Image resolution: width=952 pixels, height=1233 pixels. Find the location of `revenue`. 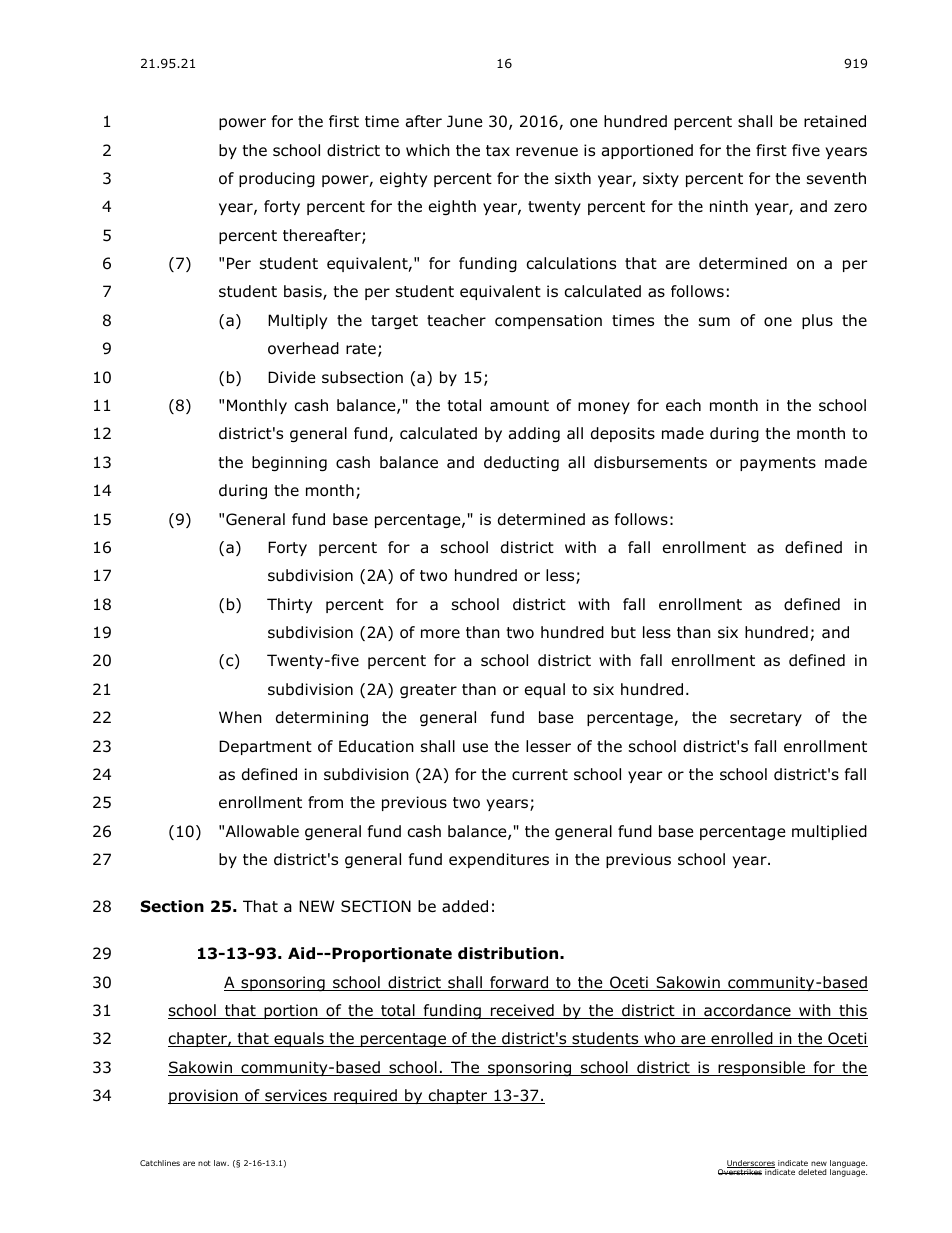

revenue is located at coordinates (547, 152).
